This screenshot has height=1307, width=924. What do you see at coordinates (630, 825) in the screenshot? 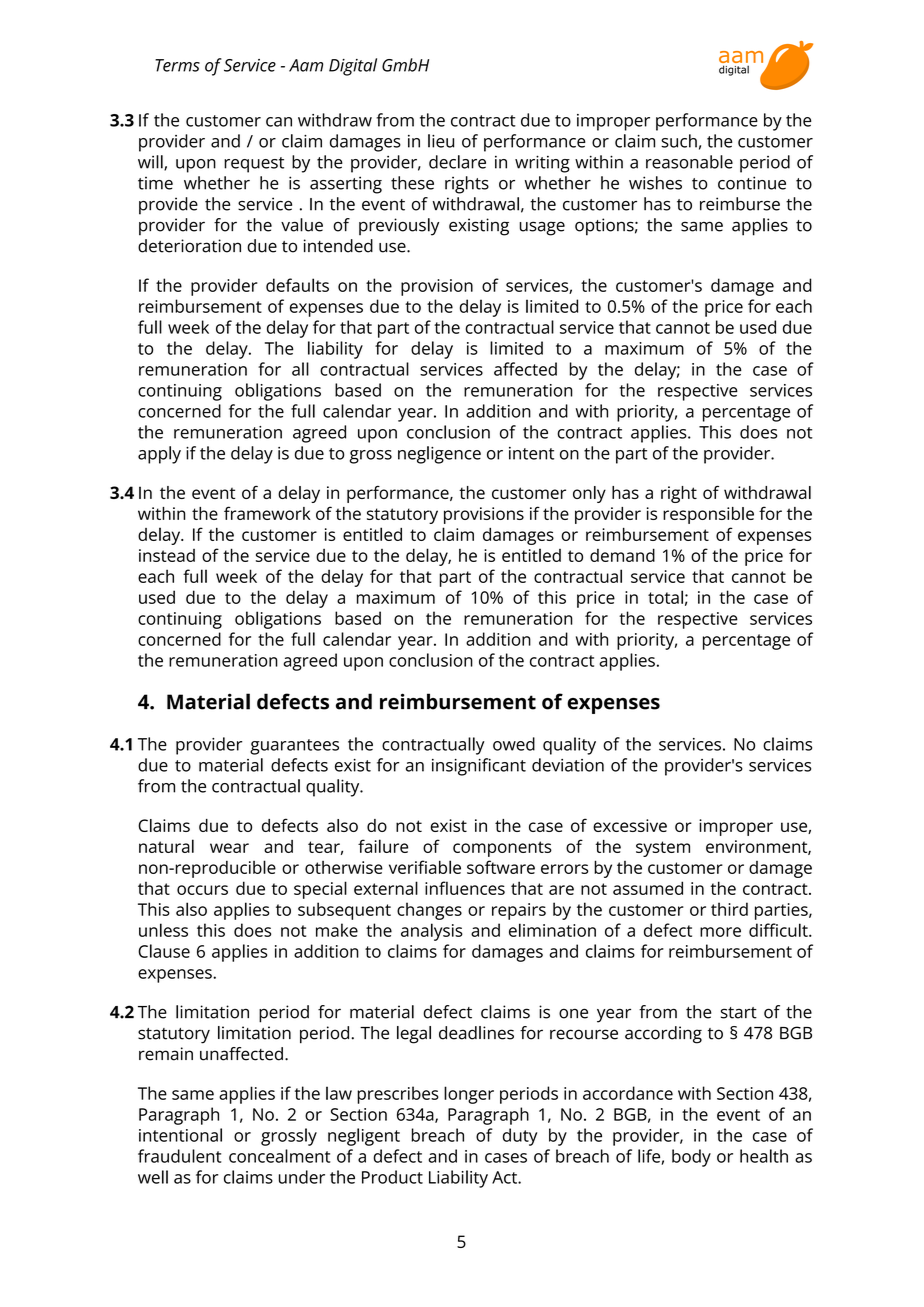
I see `excessive` at bounding box center [630, 825].
